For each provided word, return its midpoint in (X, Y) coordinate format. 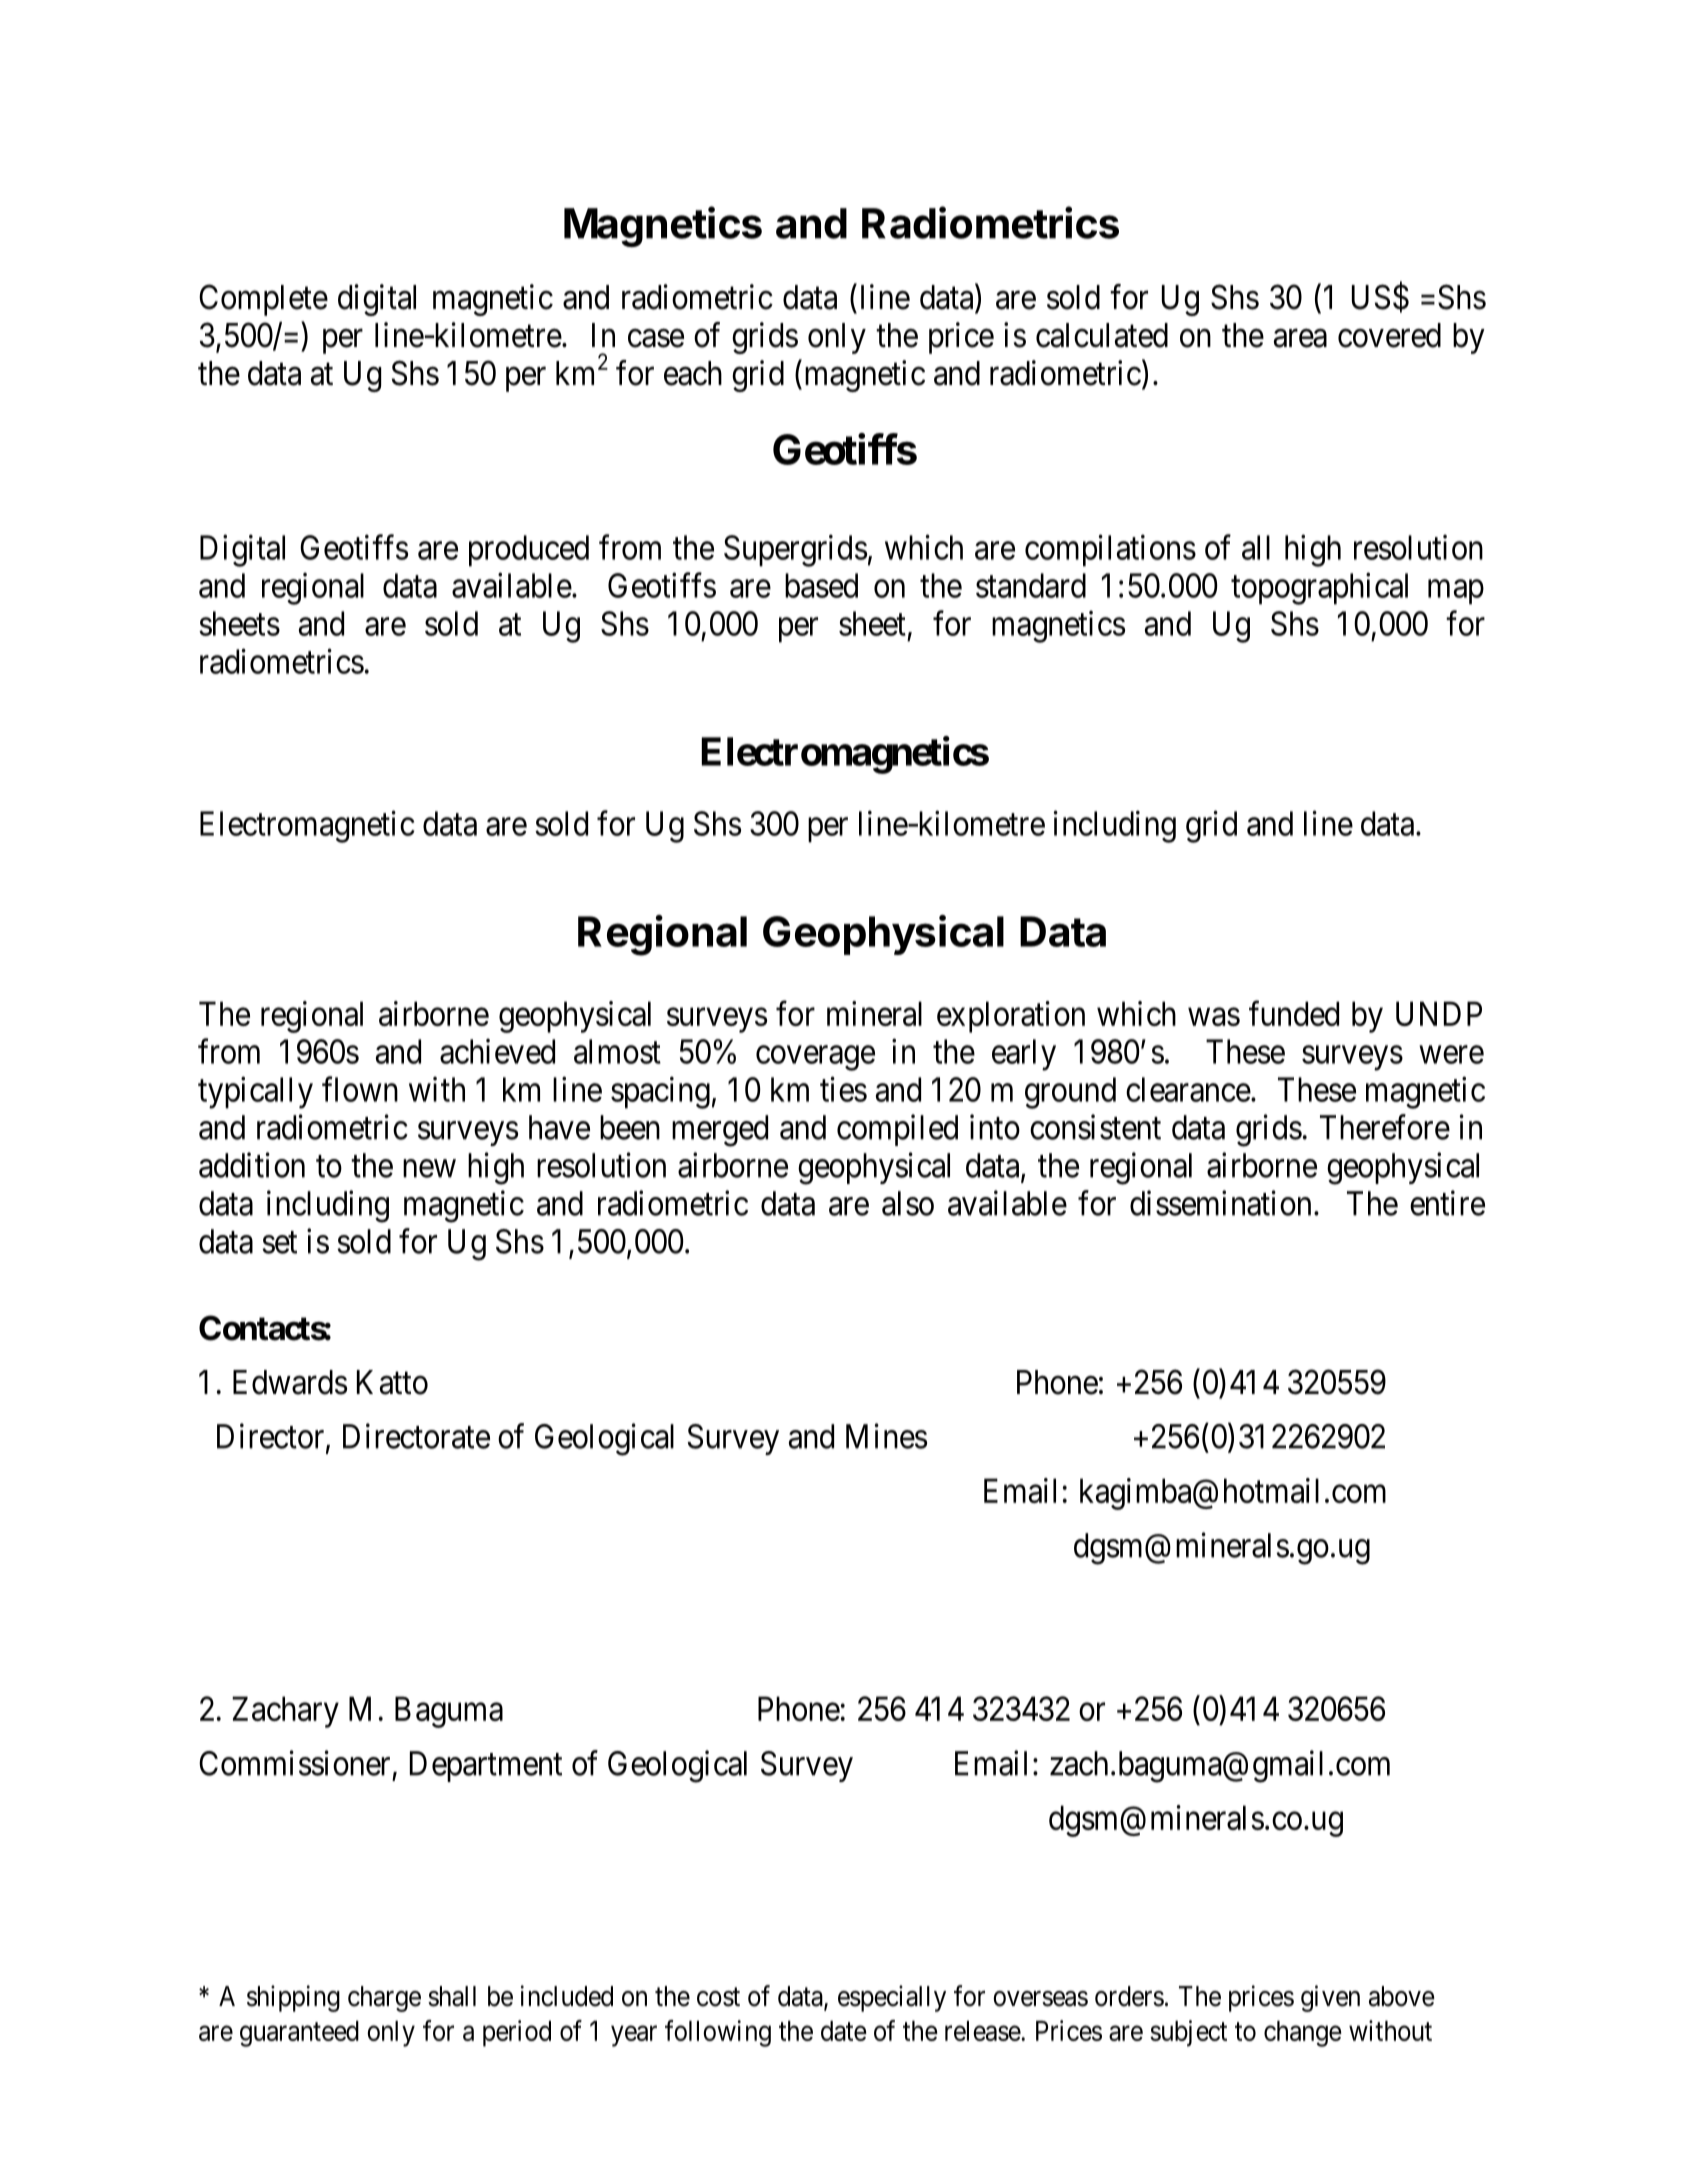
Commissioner (294, 1763)
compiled (897, 1130)
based (821, 585)
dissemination (1220, 1203)
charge (384, 1999)
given (1330, 1998)
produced (529, 551)
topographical (1319, 589)
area (1300, 338)
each (693, 373)
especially (892, 1998)
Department (486, 1766)
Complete (263, 300)
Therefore (1385, 1127)
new (429, 1169)
